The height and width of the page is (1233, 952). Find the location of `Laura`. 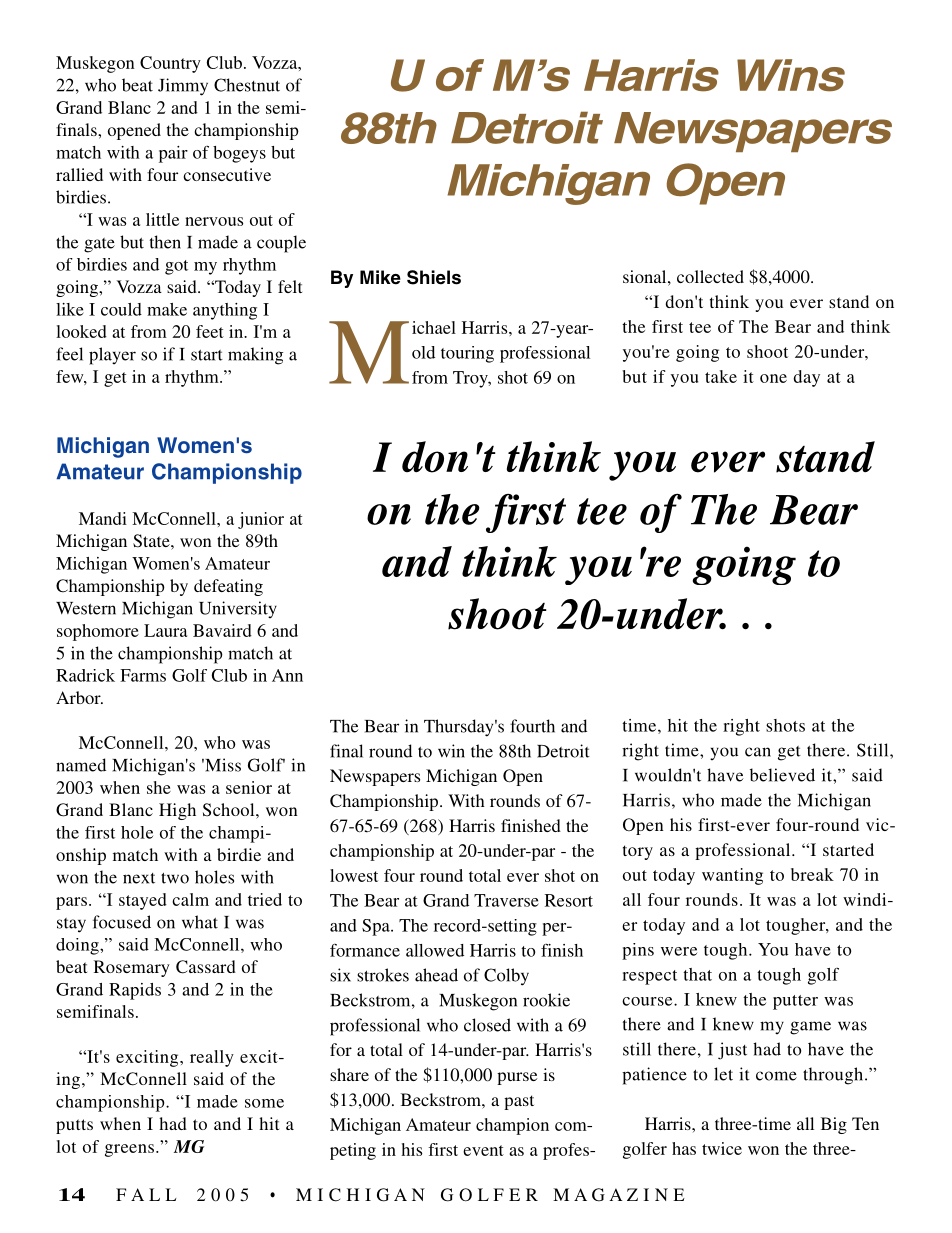

Laura is located at coordinates (165, 630).
